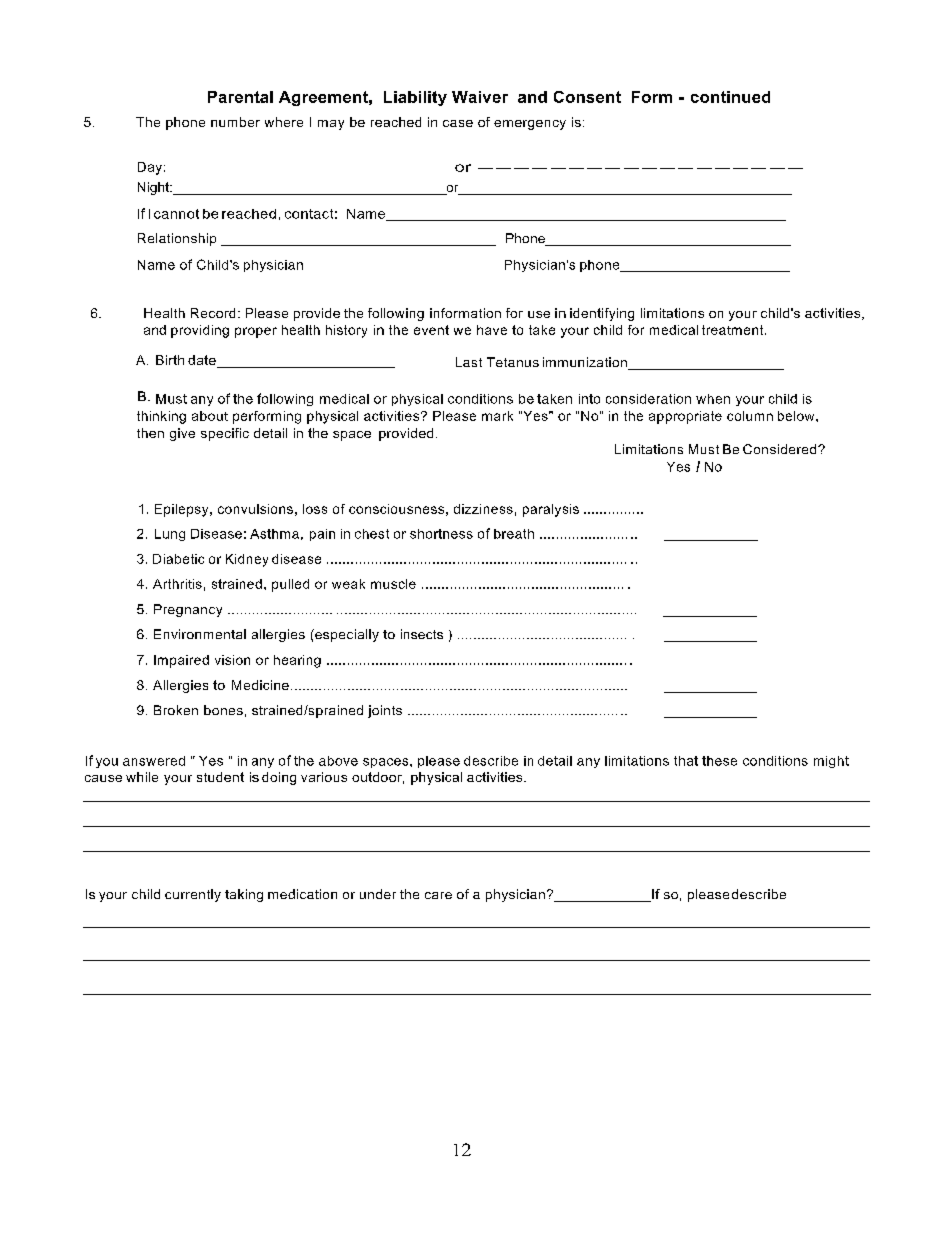 The width and height of the screenshot is (952, 1233). Describe the element at coordinates (441, 534) in the screenshot. I see `shortness` at that location.
